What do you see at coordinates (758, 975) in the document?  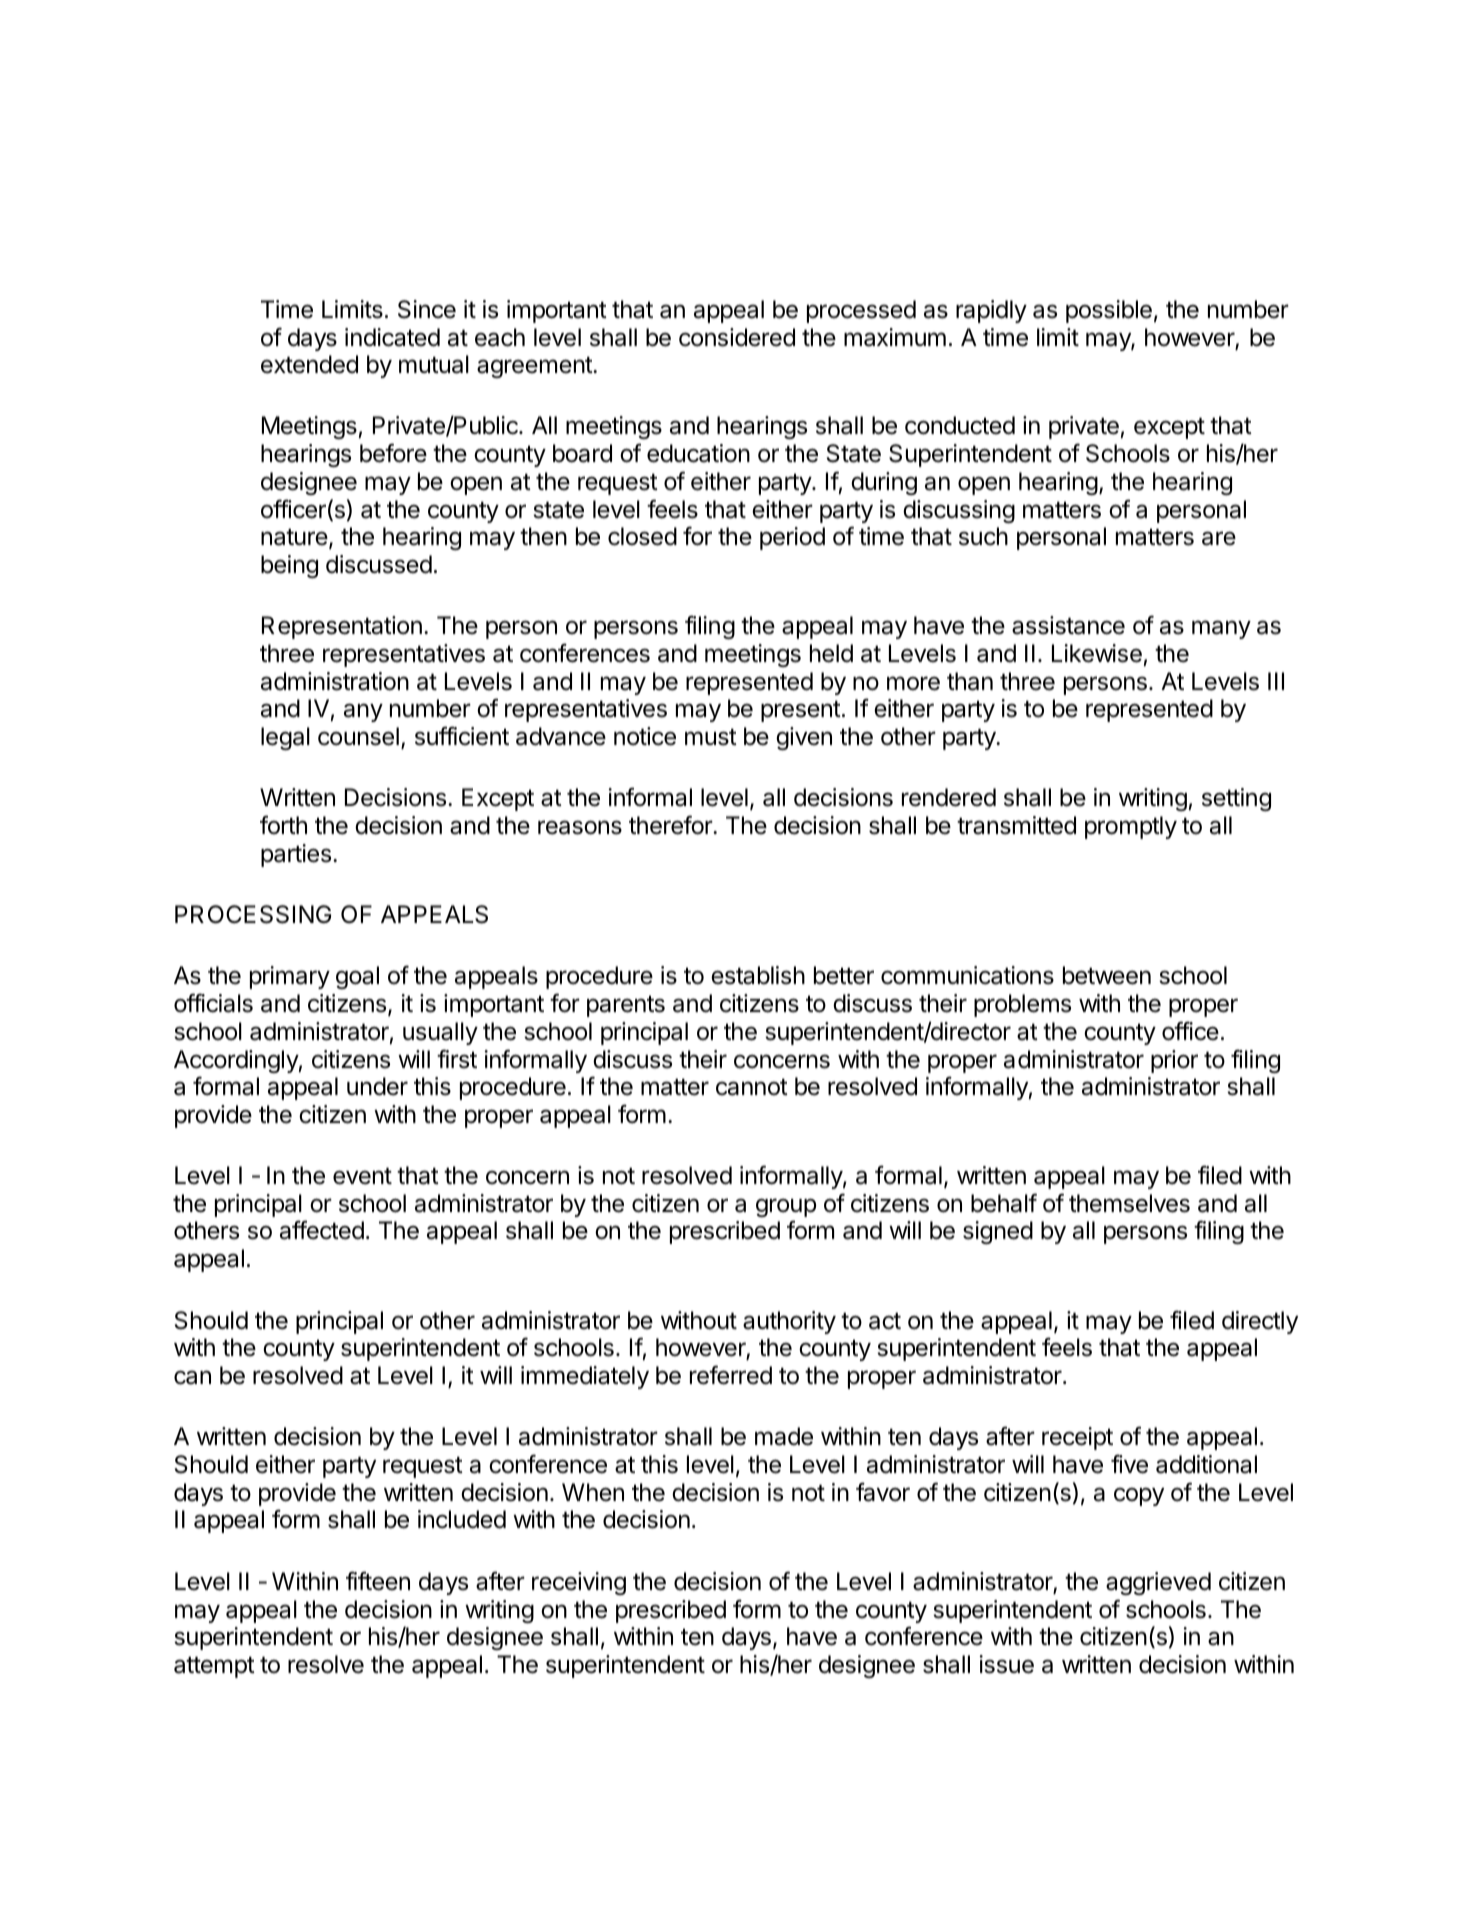 I see `establish` at bounding box center [758, 975].
